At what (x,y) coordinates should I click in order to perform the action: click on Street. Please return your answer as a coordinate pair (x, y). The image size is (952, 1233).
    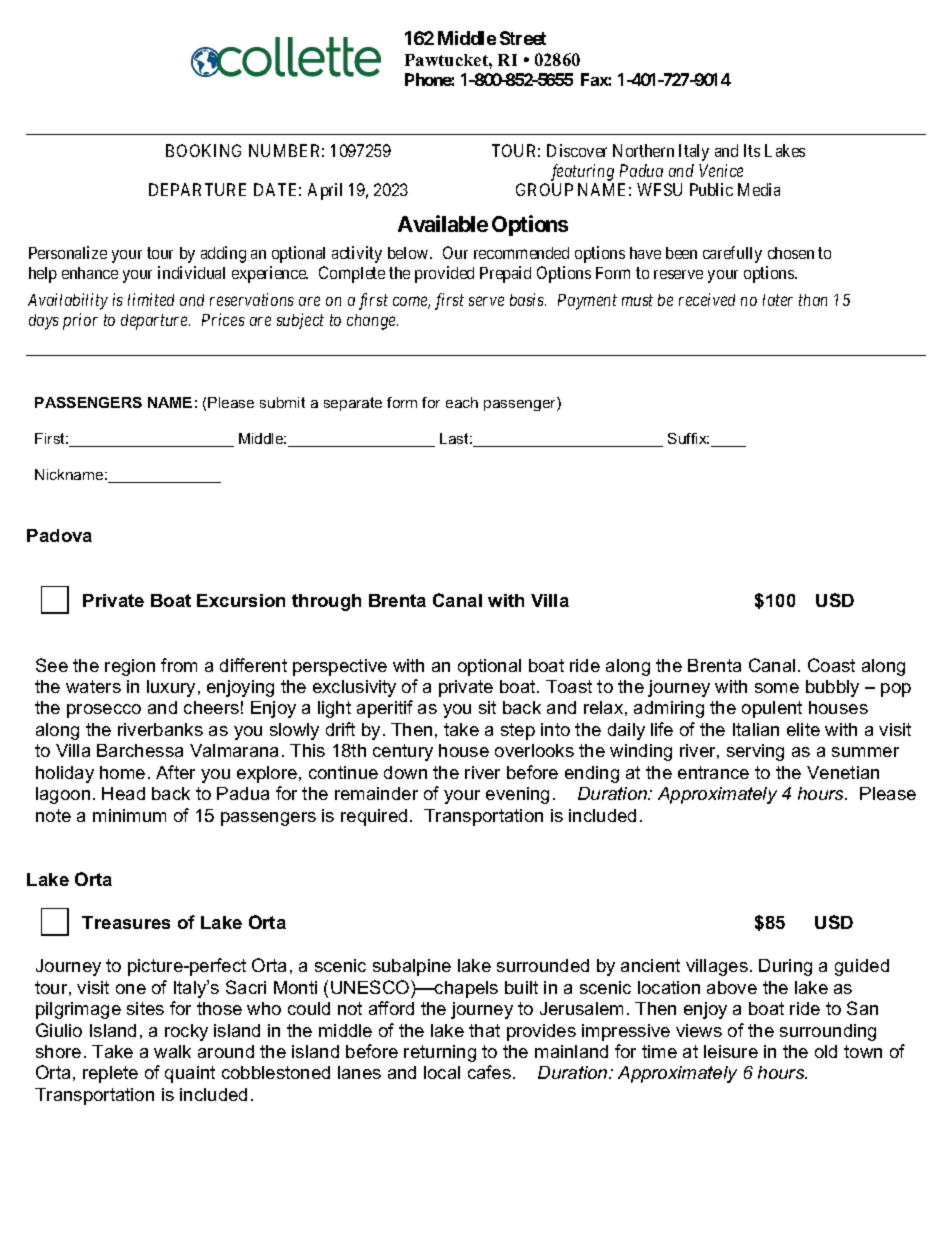
    Looking at the image, I should click on (523, 38).
